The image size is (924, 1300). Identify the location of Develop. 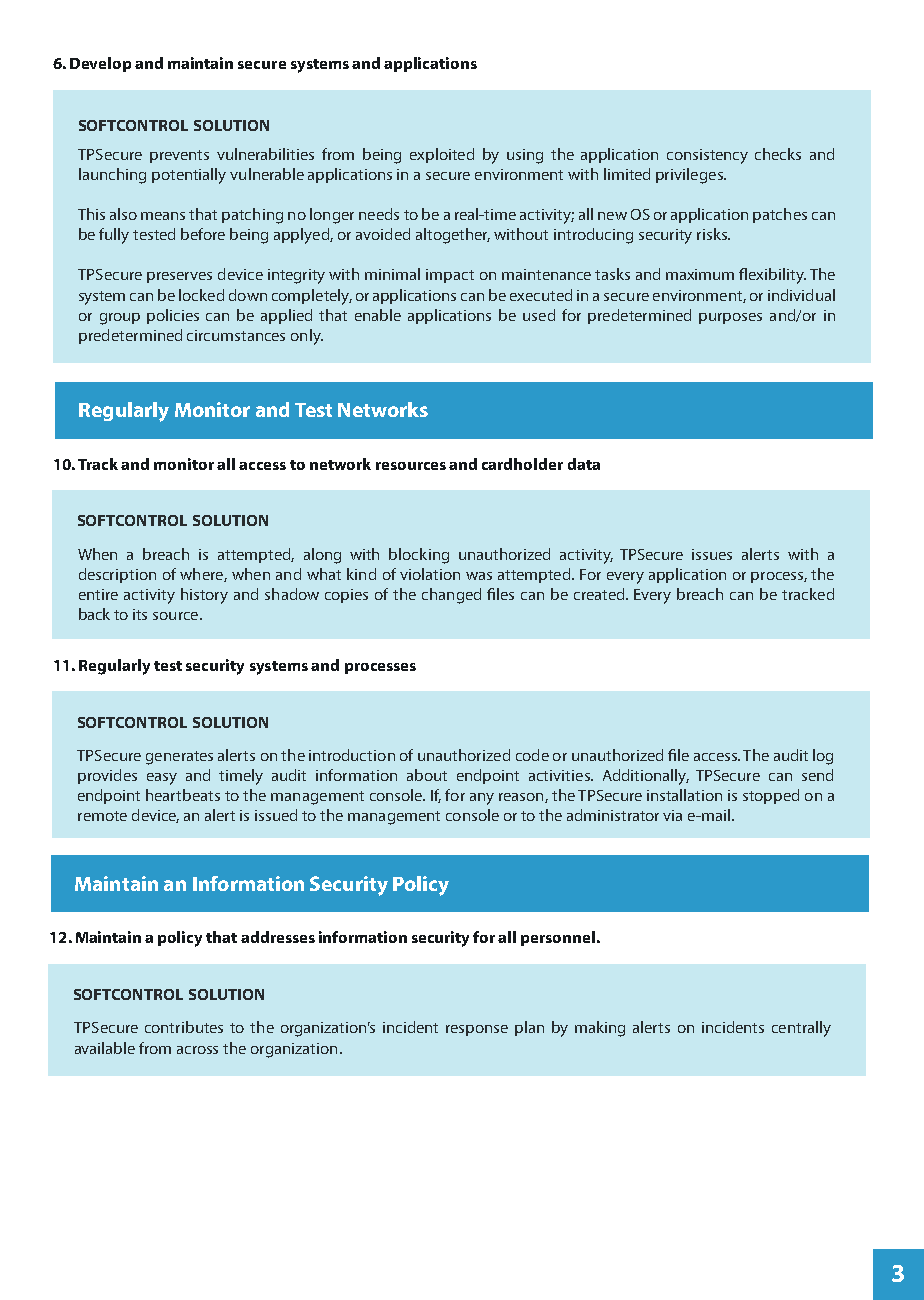
(100, 64).
